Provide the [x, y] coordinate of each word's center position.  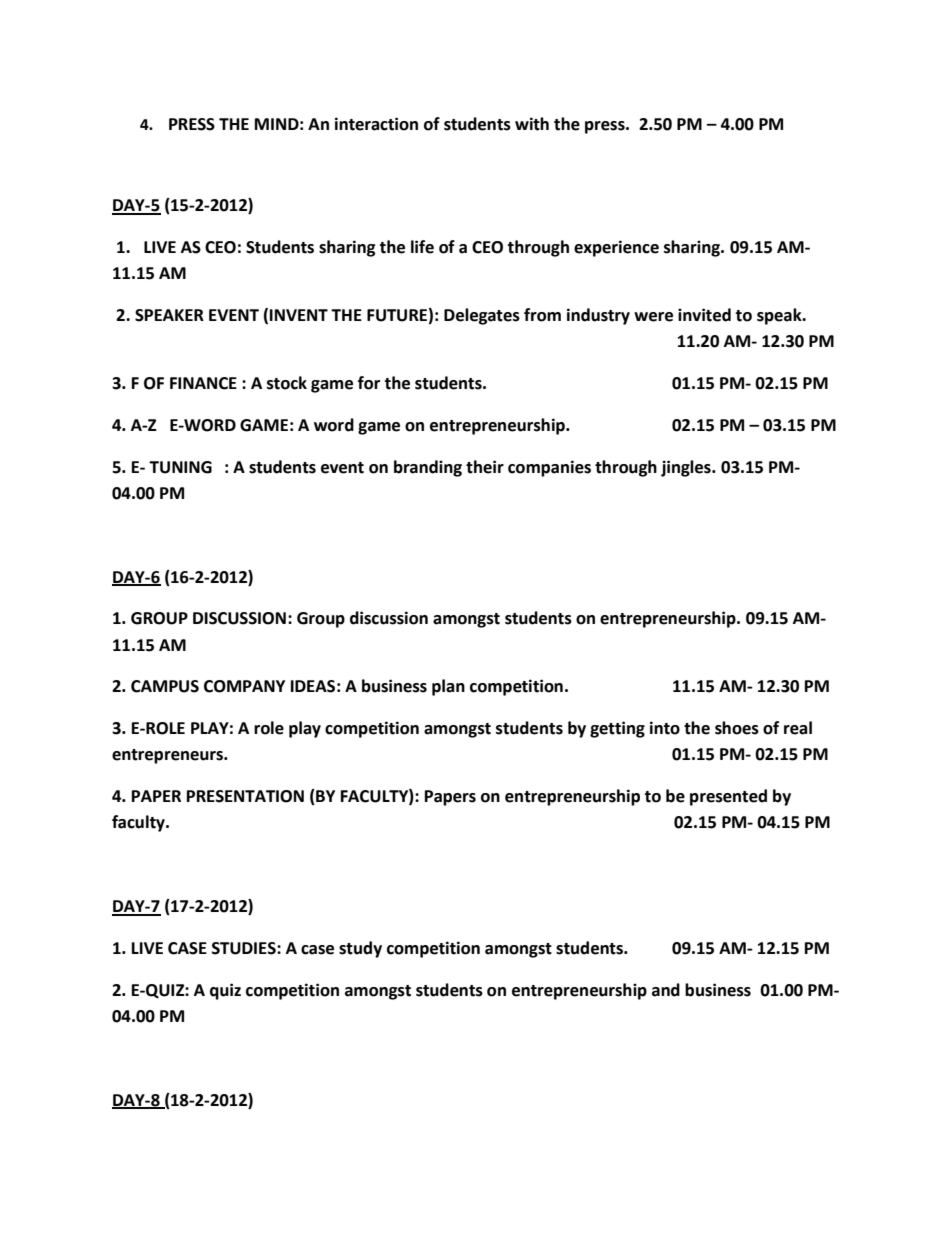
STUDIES [245, 948]
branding [428, 468]
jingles [687, 468]
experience [616, 248]
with [532, 124]
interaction [376, 124]
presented [728, 797]
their [485, 467]
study [360, 949]
